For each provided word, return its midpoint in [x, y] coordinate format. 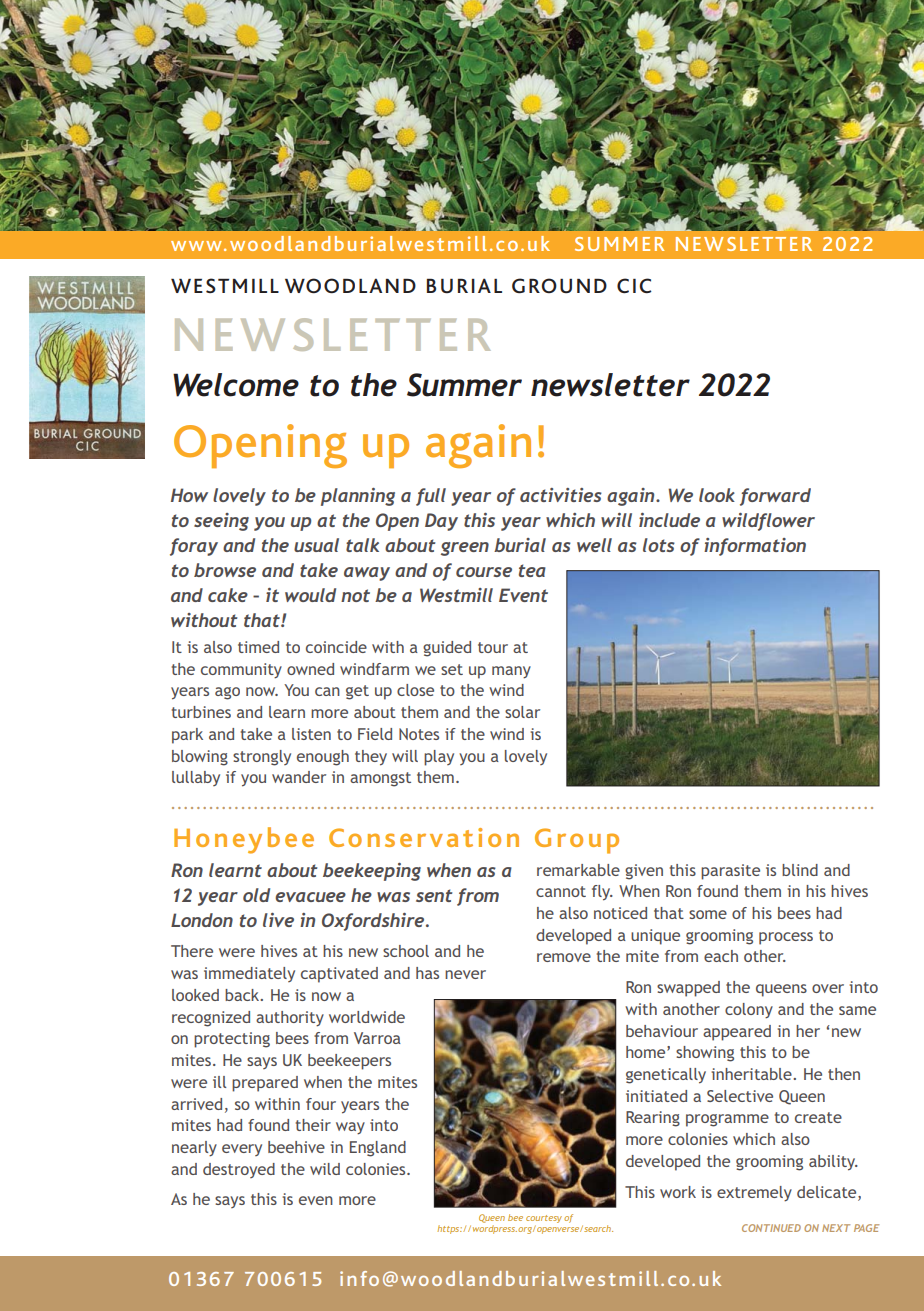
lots [659, 545]
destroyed [239, 1170]
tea [532, 570]
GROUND [559, 286]
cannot [561, 891]
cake [228, 595]
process [786, 938]
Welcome [236, 385]
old [256, 895]
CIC [634, 285]
